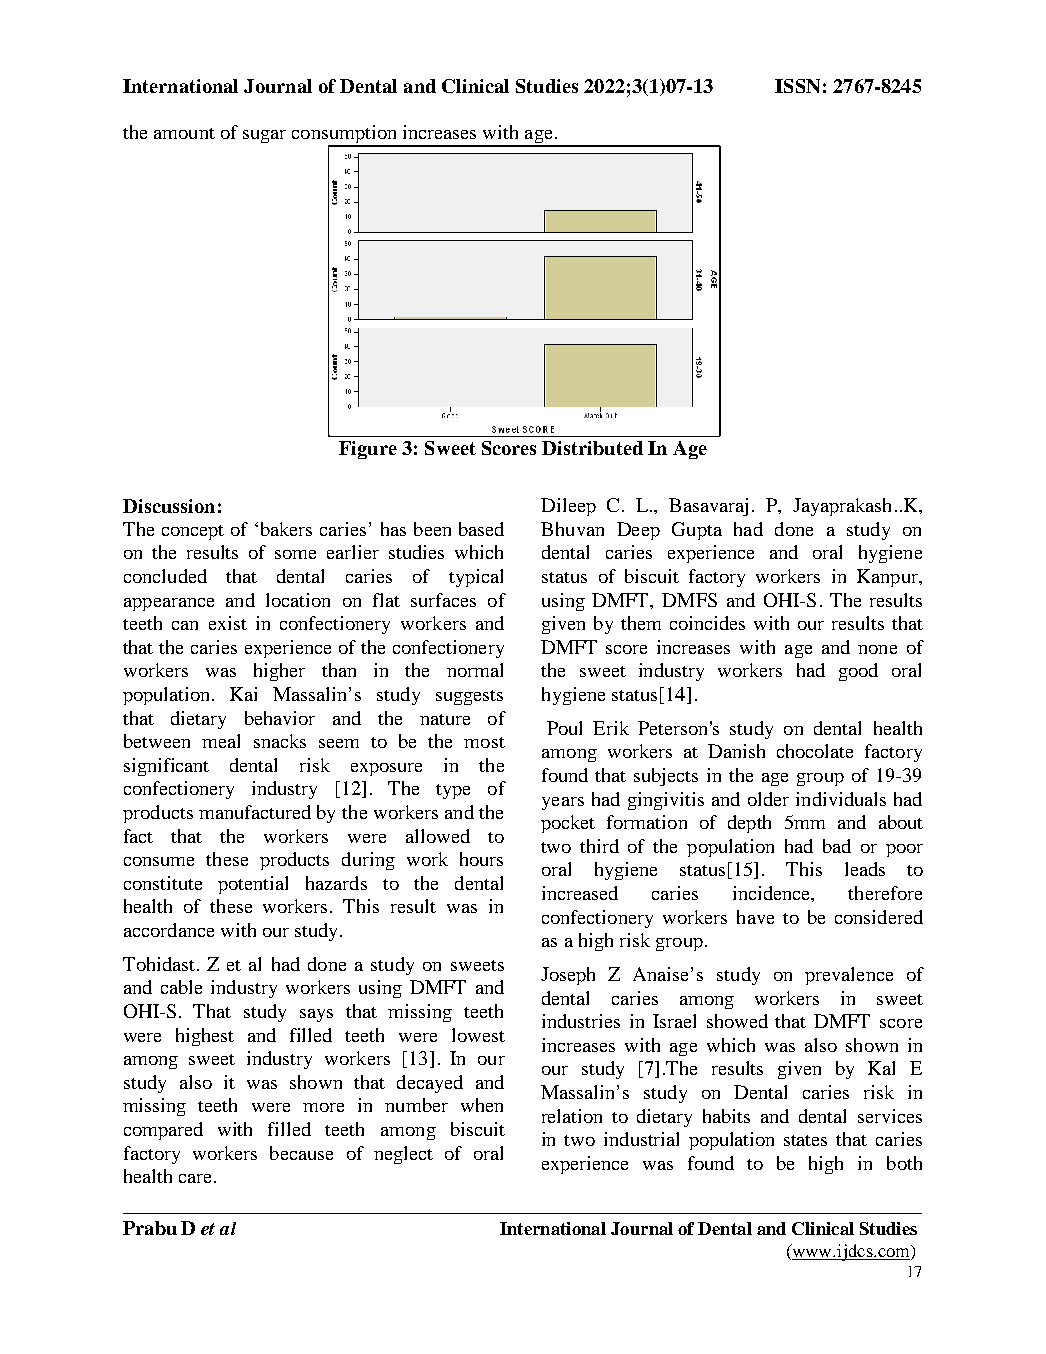 The width and height of the screenshot is (1046, 1354). I want to click on because, so click(301, 1153).
